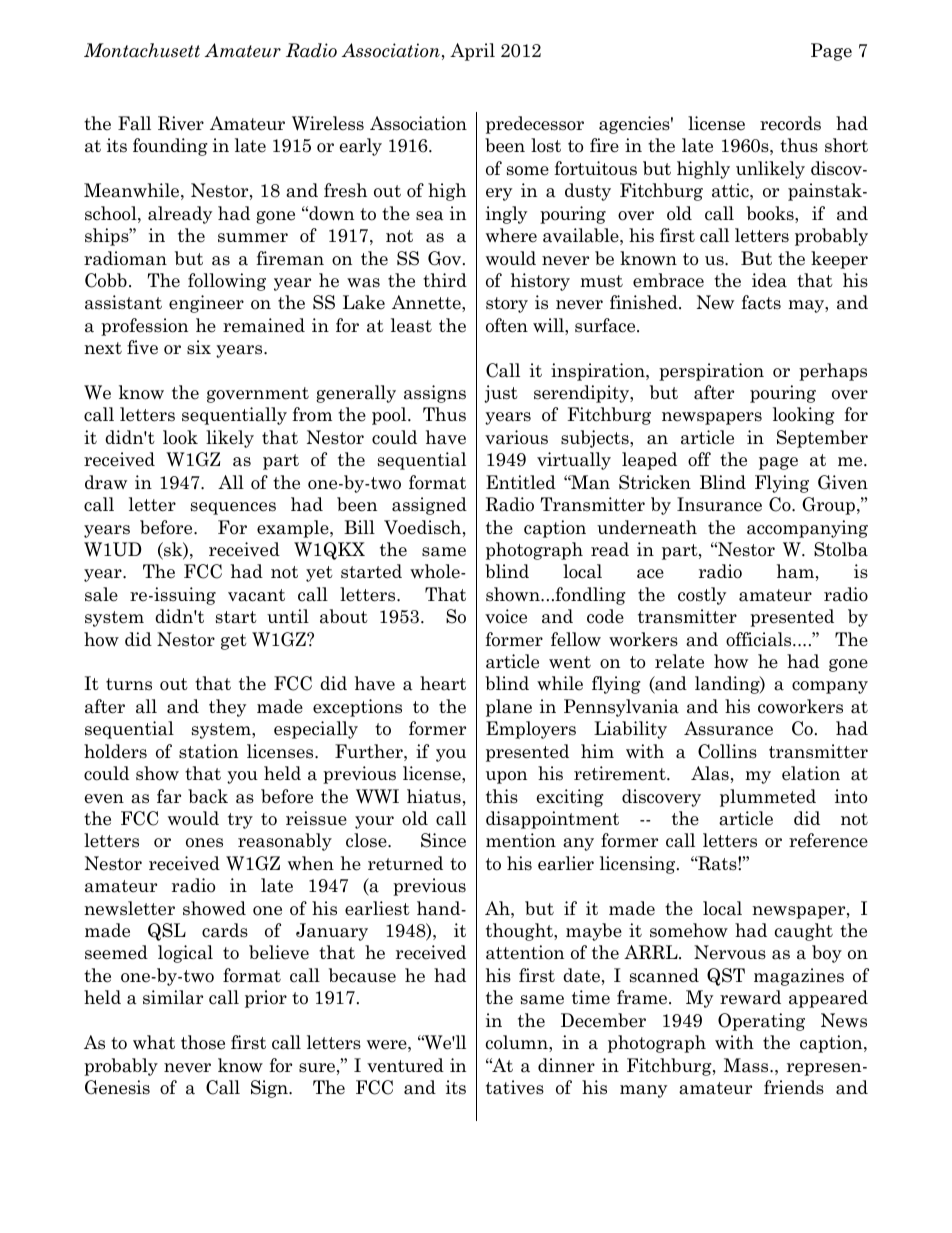  What do you see at coordinates (181, 123) in the image?
I see `River` at bounding box center [181, 123].
